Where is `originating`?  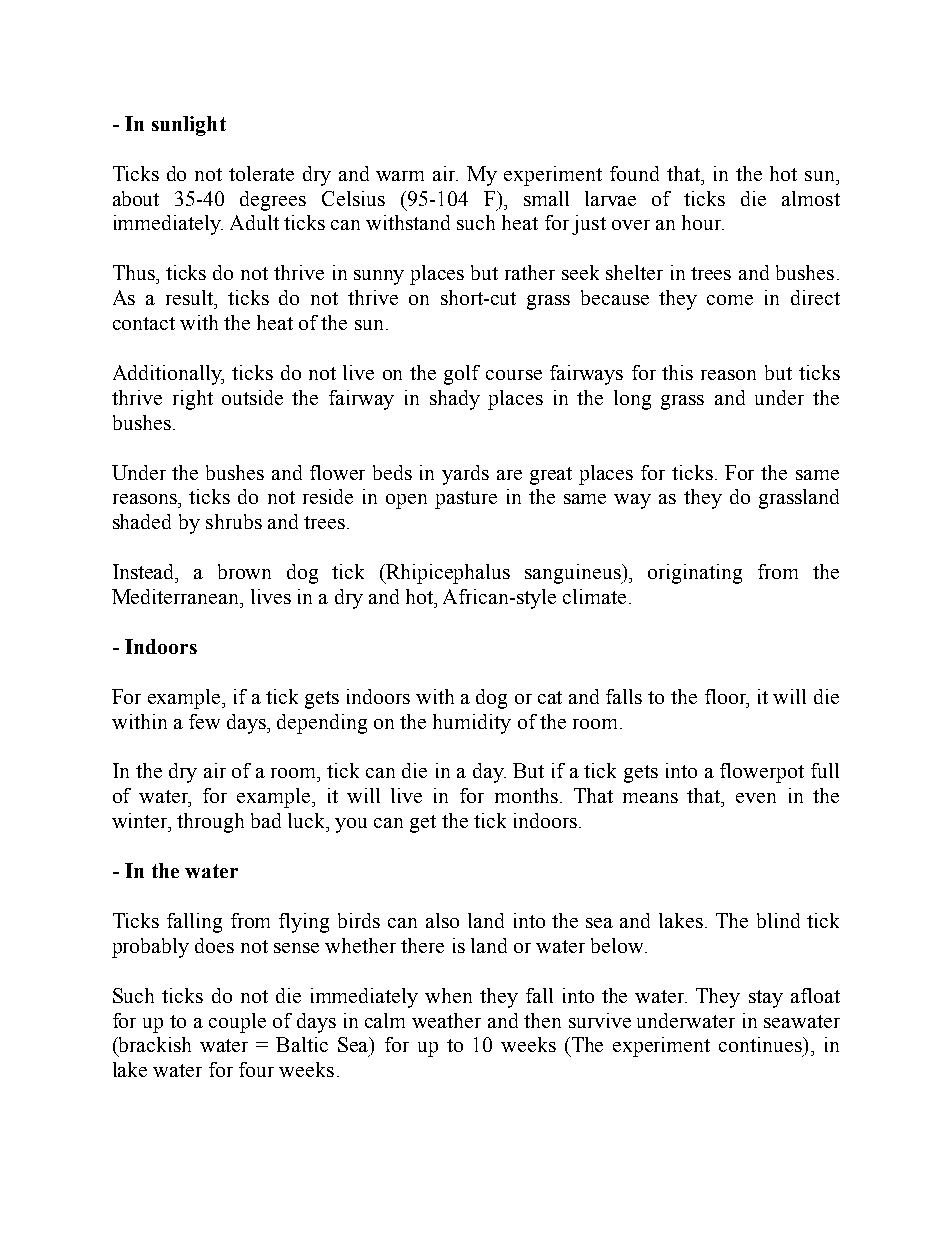 originating is located at coordinates (695, 574).
